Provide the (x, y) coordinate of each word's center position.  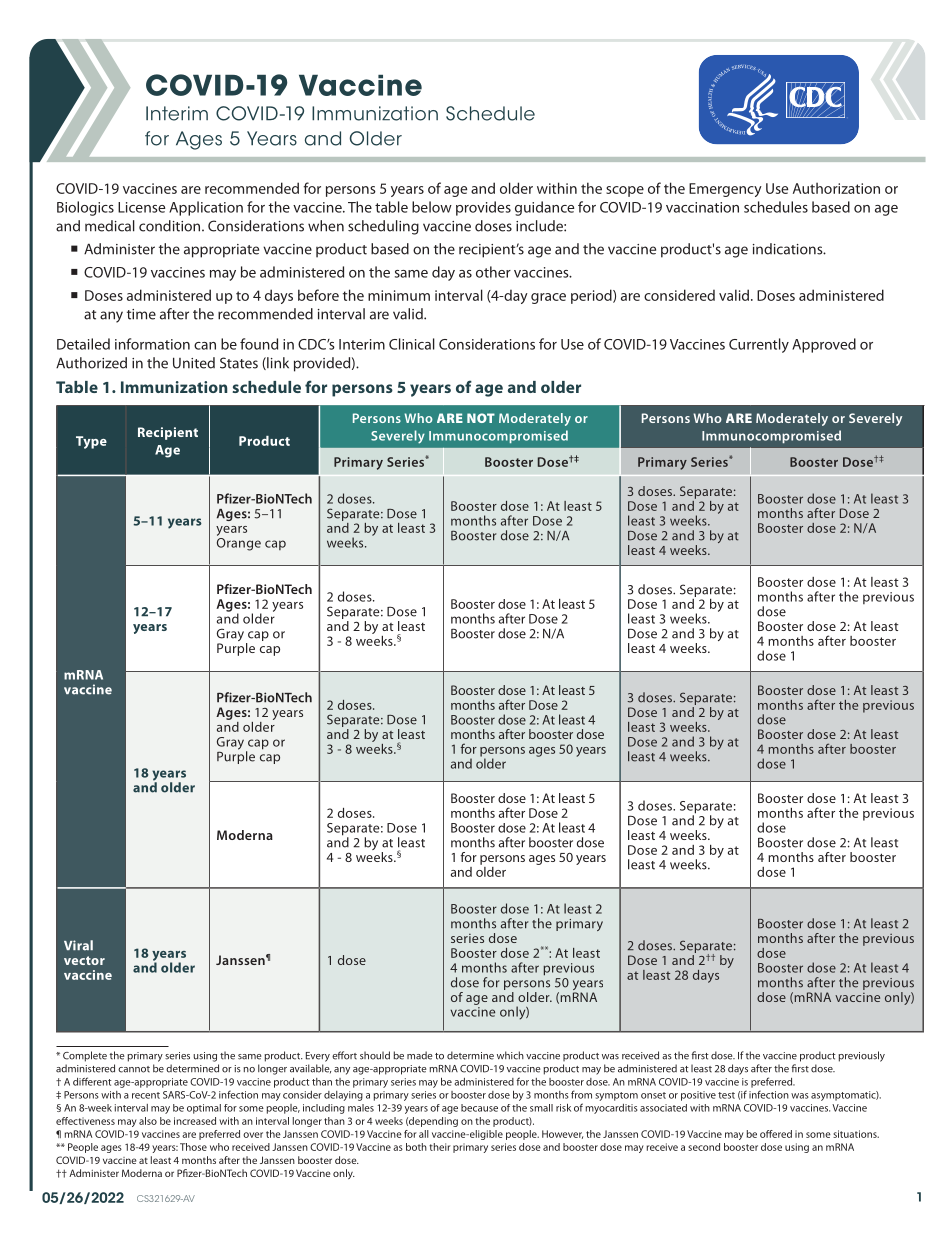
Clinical (412, 344)
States (239, 363)
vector (84, 960)
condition (171, 226)
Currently (759, 345)
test (726, 1095)
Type (91, 442)
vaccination (702, 207)
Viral (78, 945)
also (148, 1121)
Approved (824, 345)
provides (483, 208)
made (420, 1055)
